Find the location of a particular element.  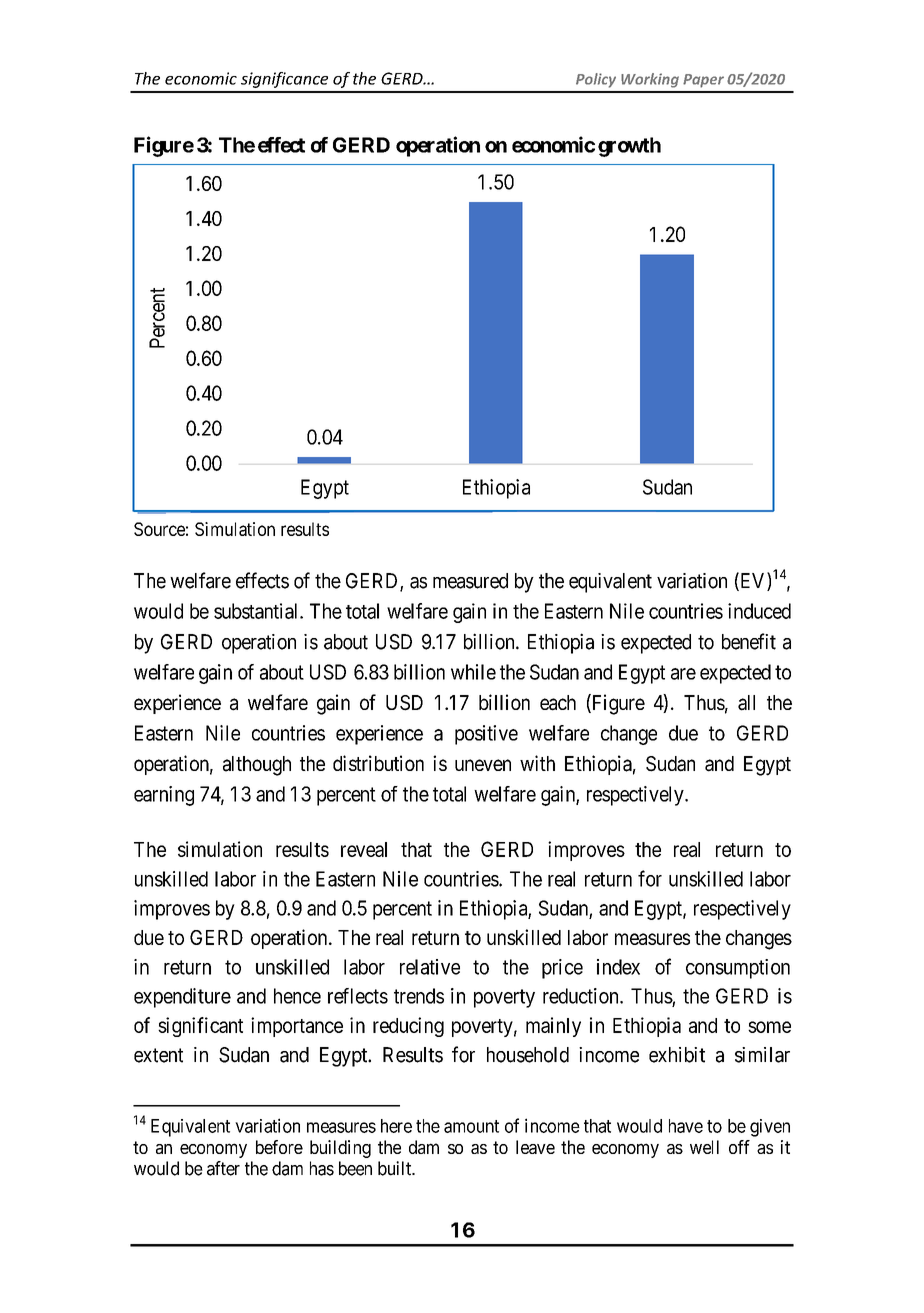

Policy is located at coordinates (596, 80).
